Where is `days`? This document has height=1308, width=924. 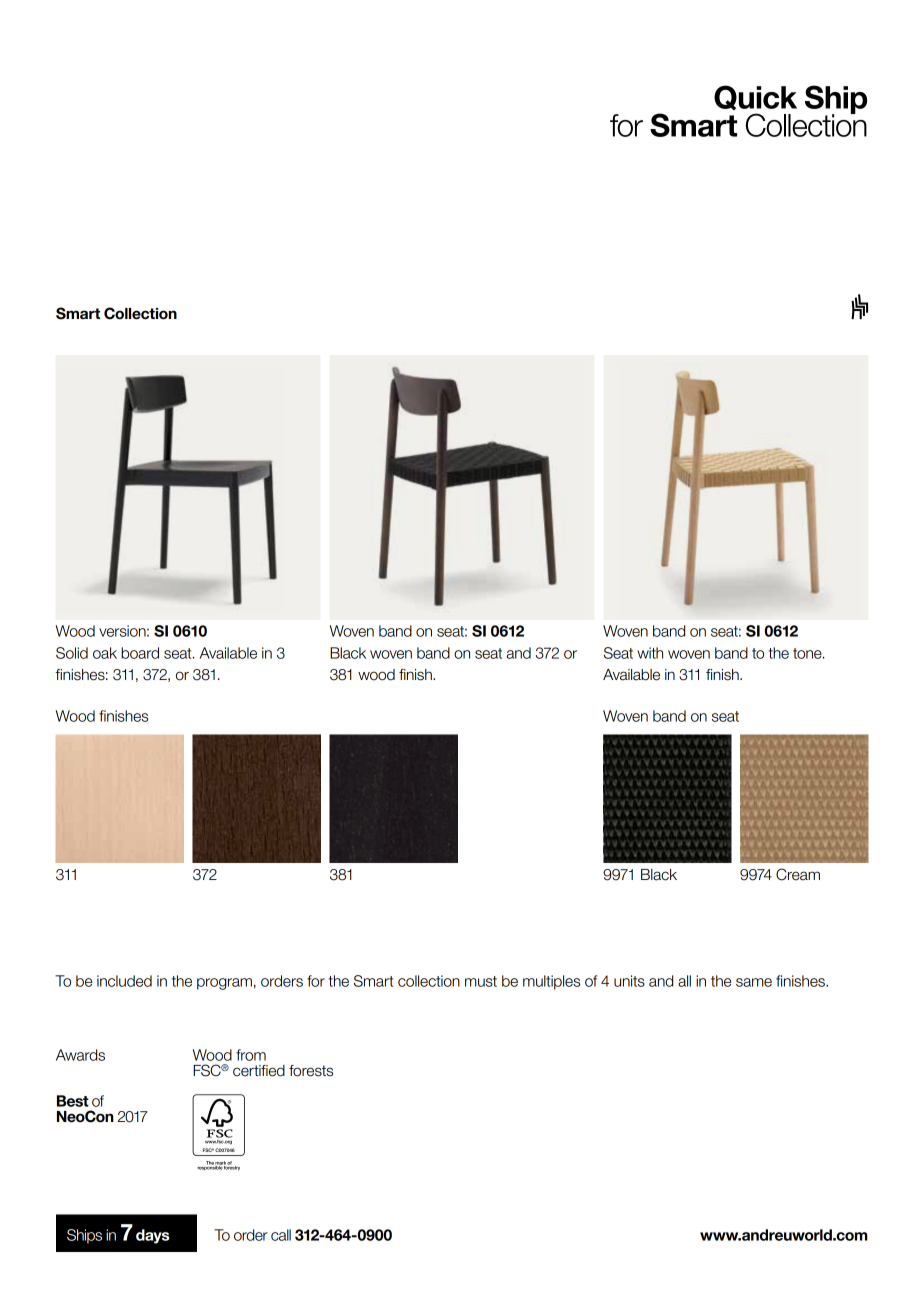 days is located at coordinates (152, 1236).
